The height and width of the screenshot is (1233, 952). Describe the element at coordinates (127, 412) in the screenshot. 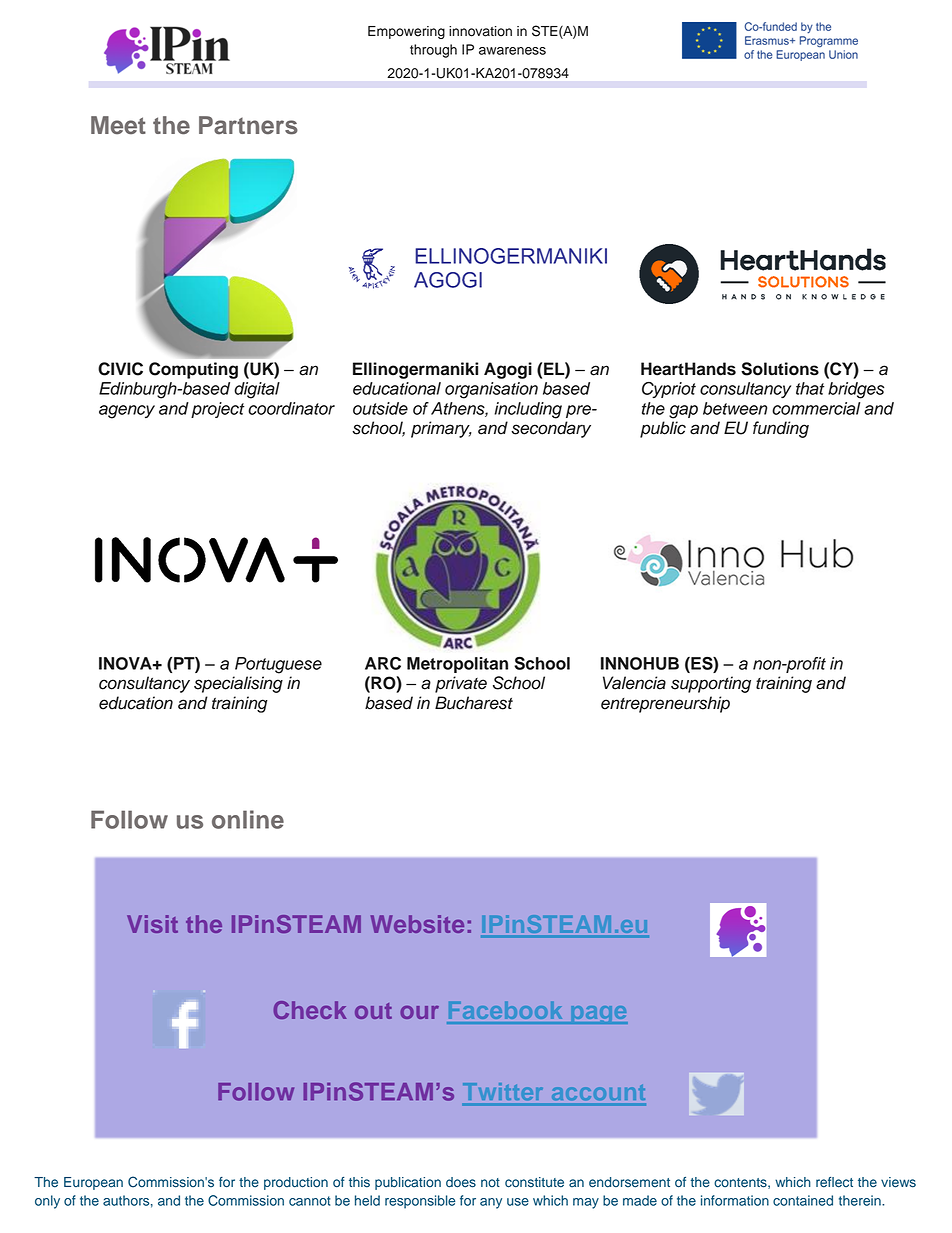

I see `agency` at that location.
